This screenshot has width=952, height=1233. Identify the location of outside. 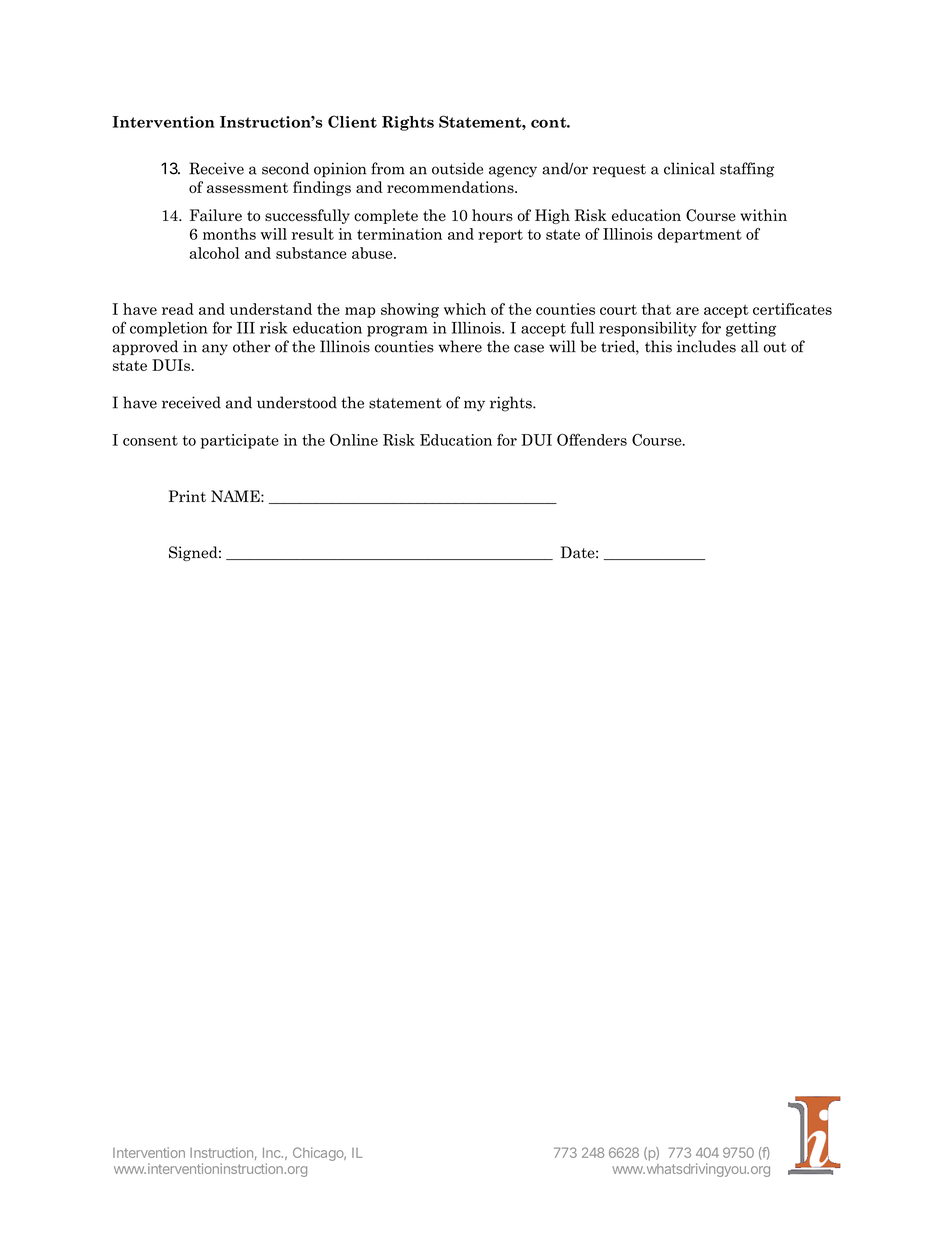
(457, 168).
